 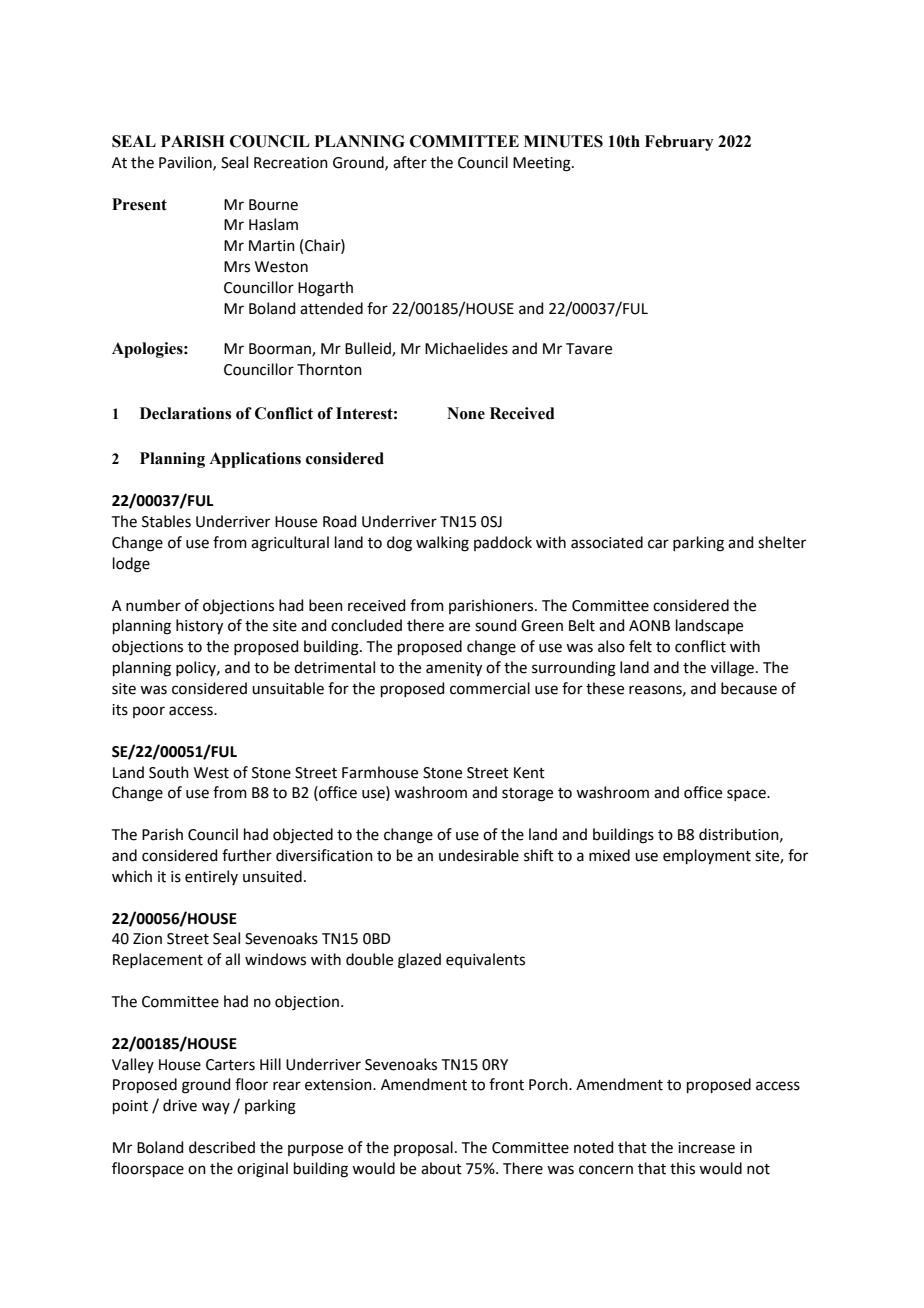 I want to click on history, so click(x=199, y=627).
